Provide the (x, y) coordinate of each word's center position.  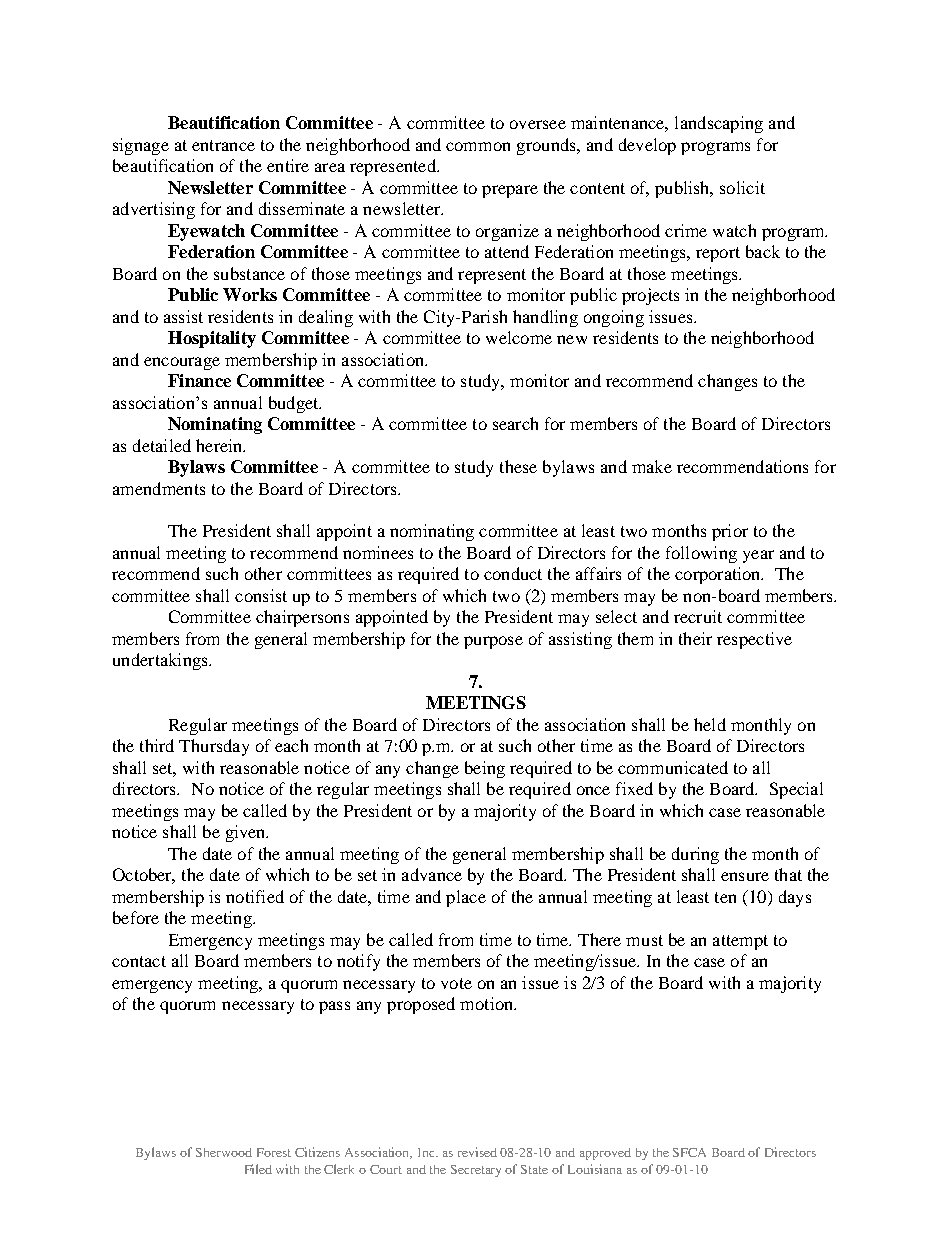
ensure (745, 876)
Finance (199, 380)
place (466, 898)
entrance (223, 145)
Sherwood (224, 1152)
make (652, 466)
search (515, 423)
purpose (493, 642)
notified (255, 896)
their (695, 638)
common (478, 146)
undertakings (161, 661)
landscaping (719, 124)
